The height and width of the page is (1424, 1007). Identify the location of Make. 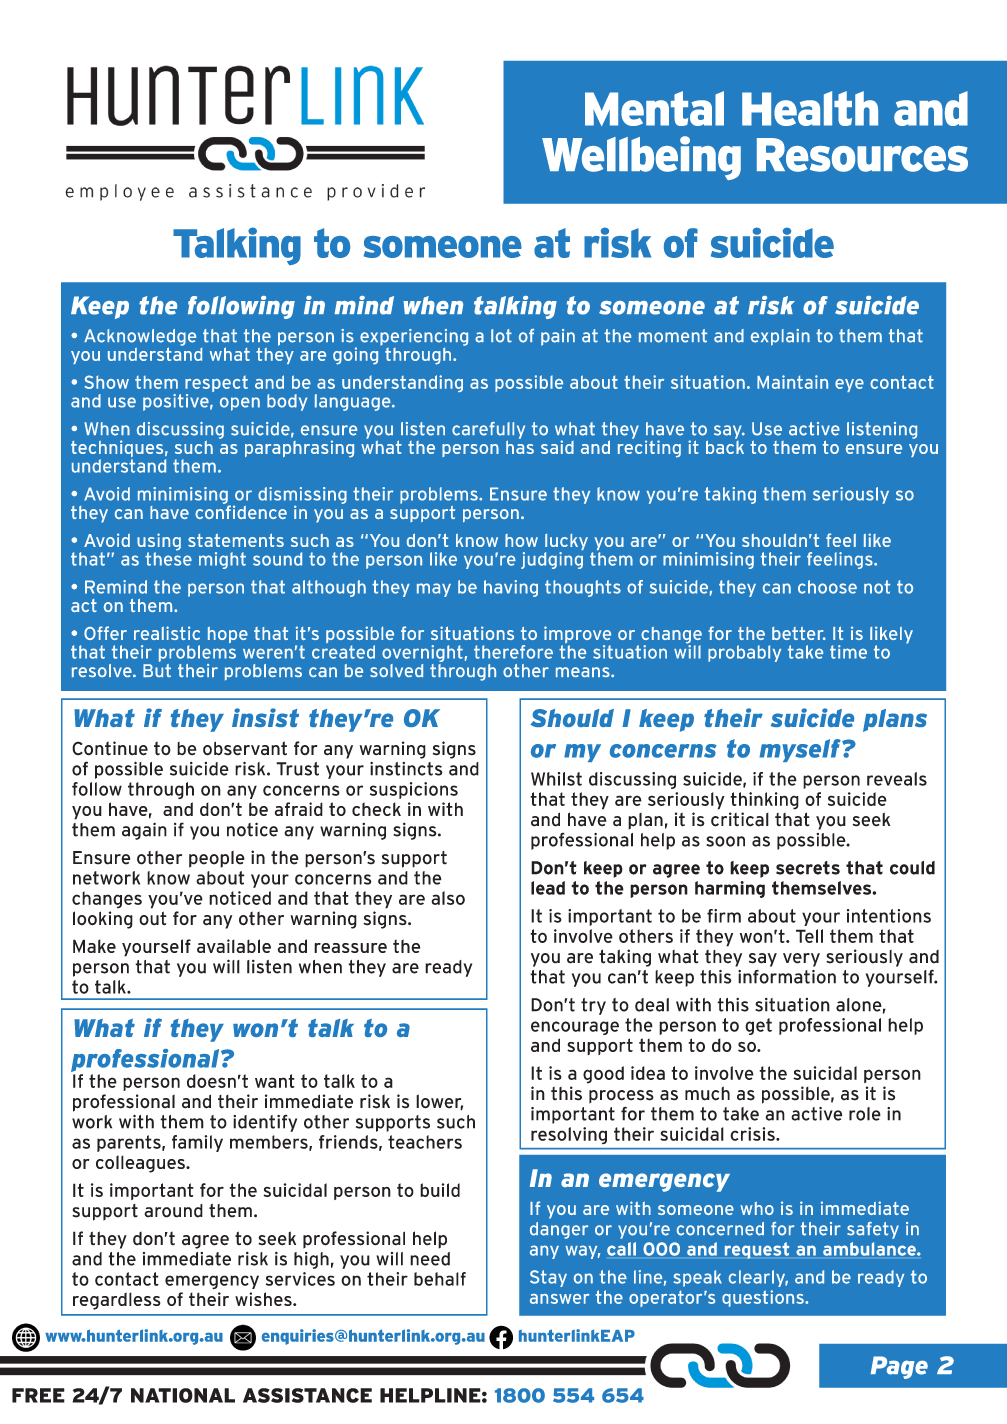
(94, 946).
